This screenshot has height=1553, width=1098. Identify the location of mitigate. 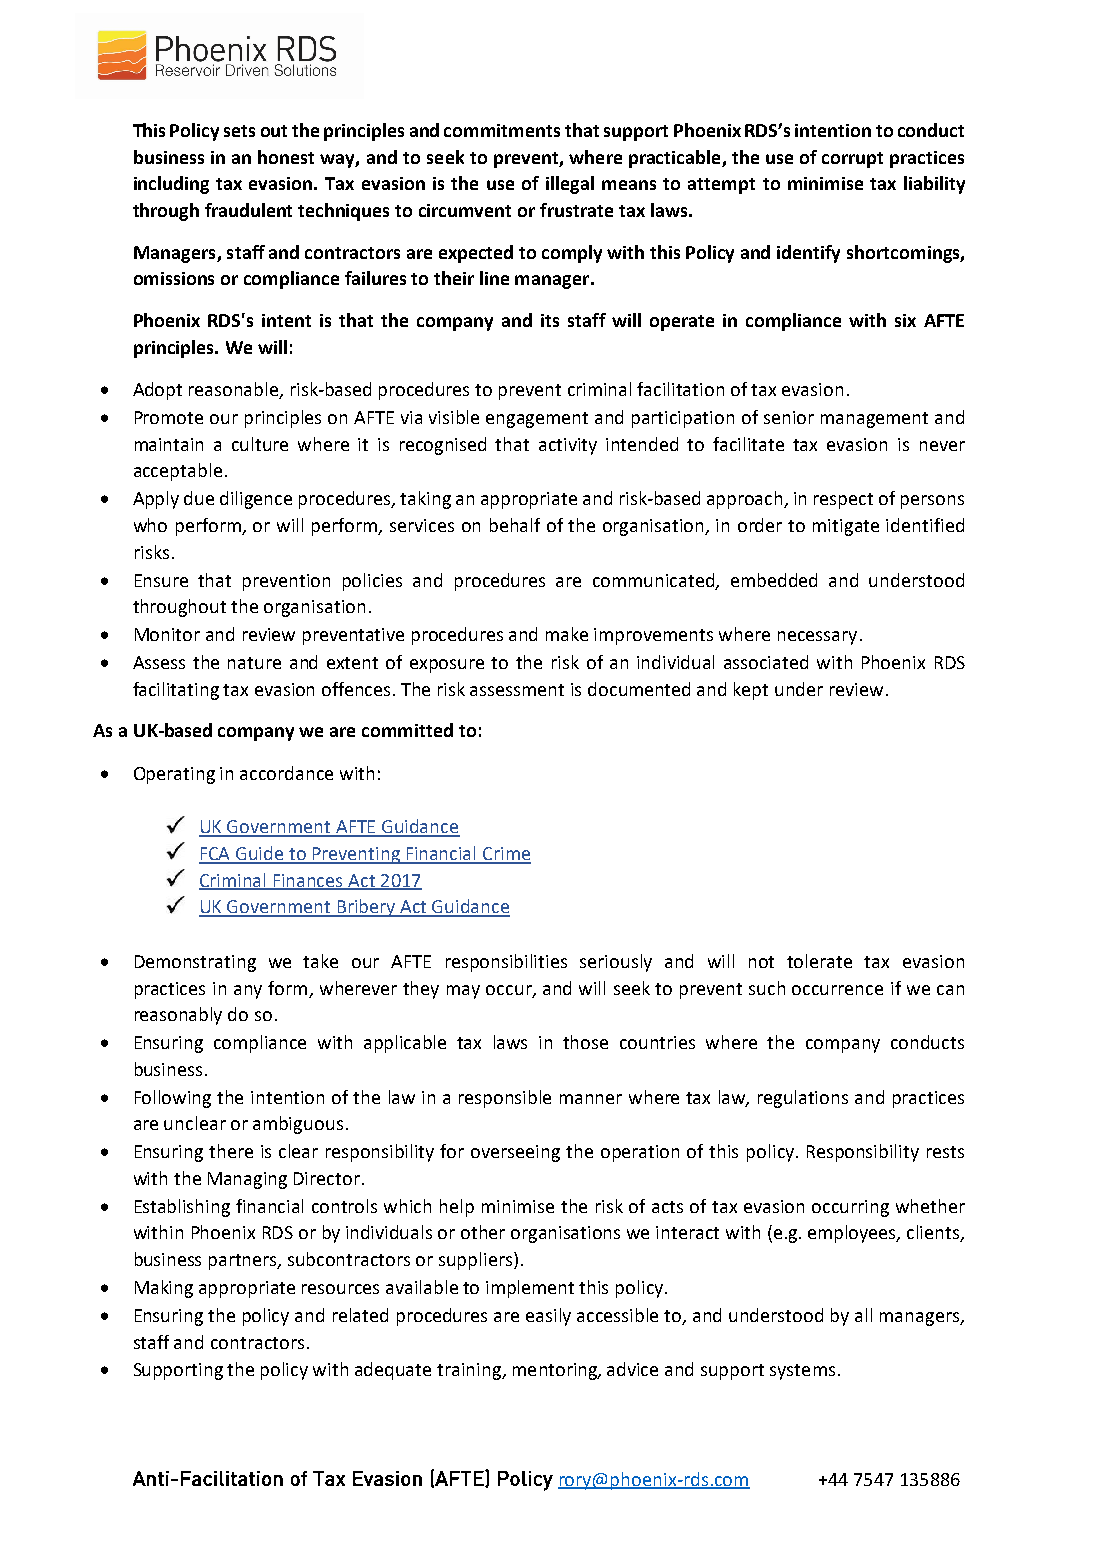
(846, 527).
